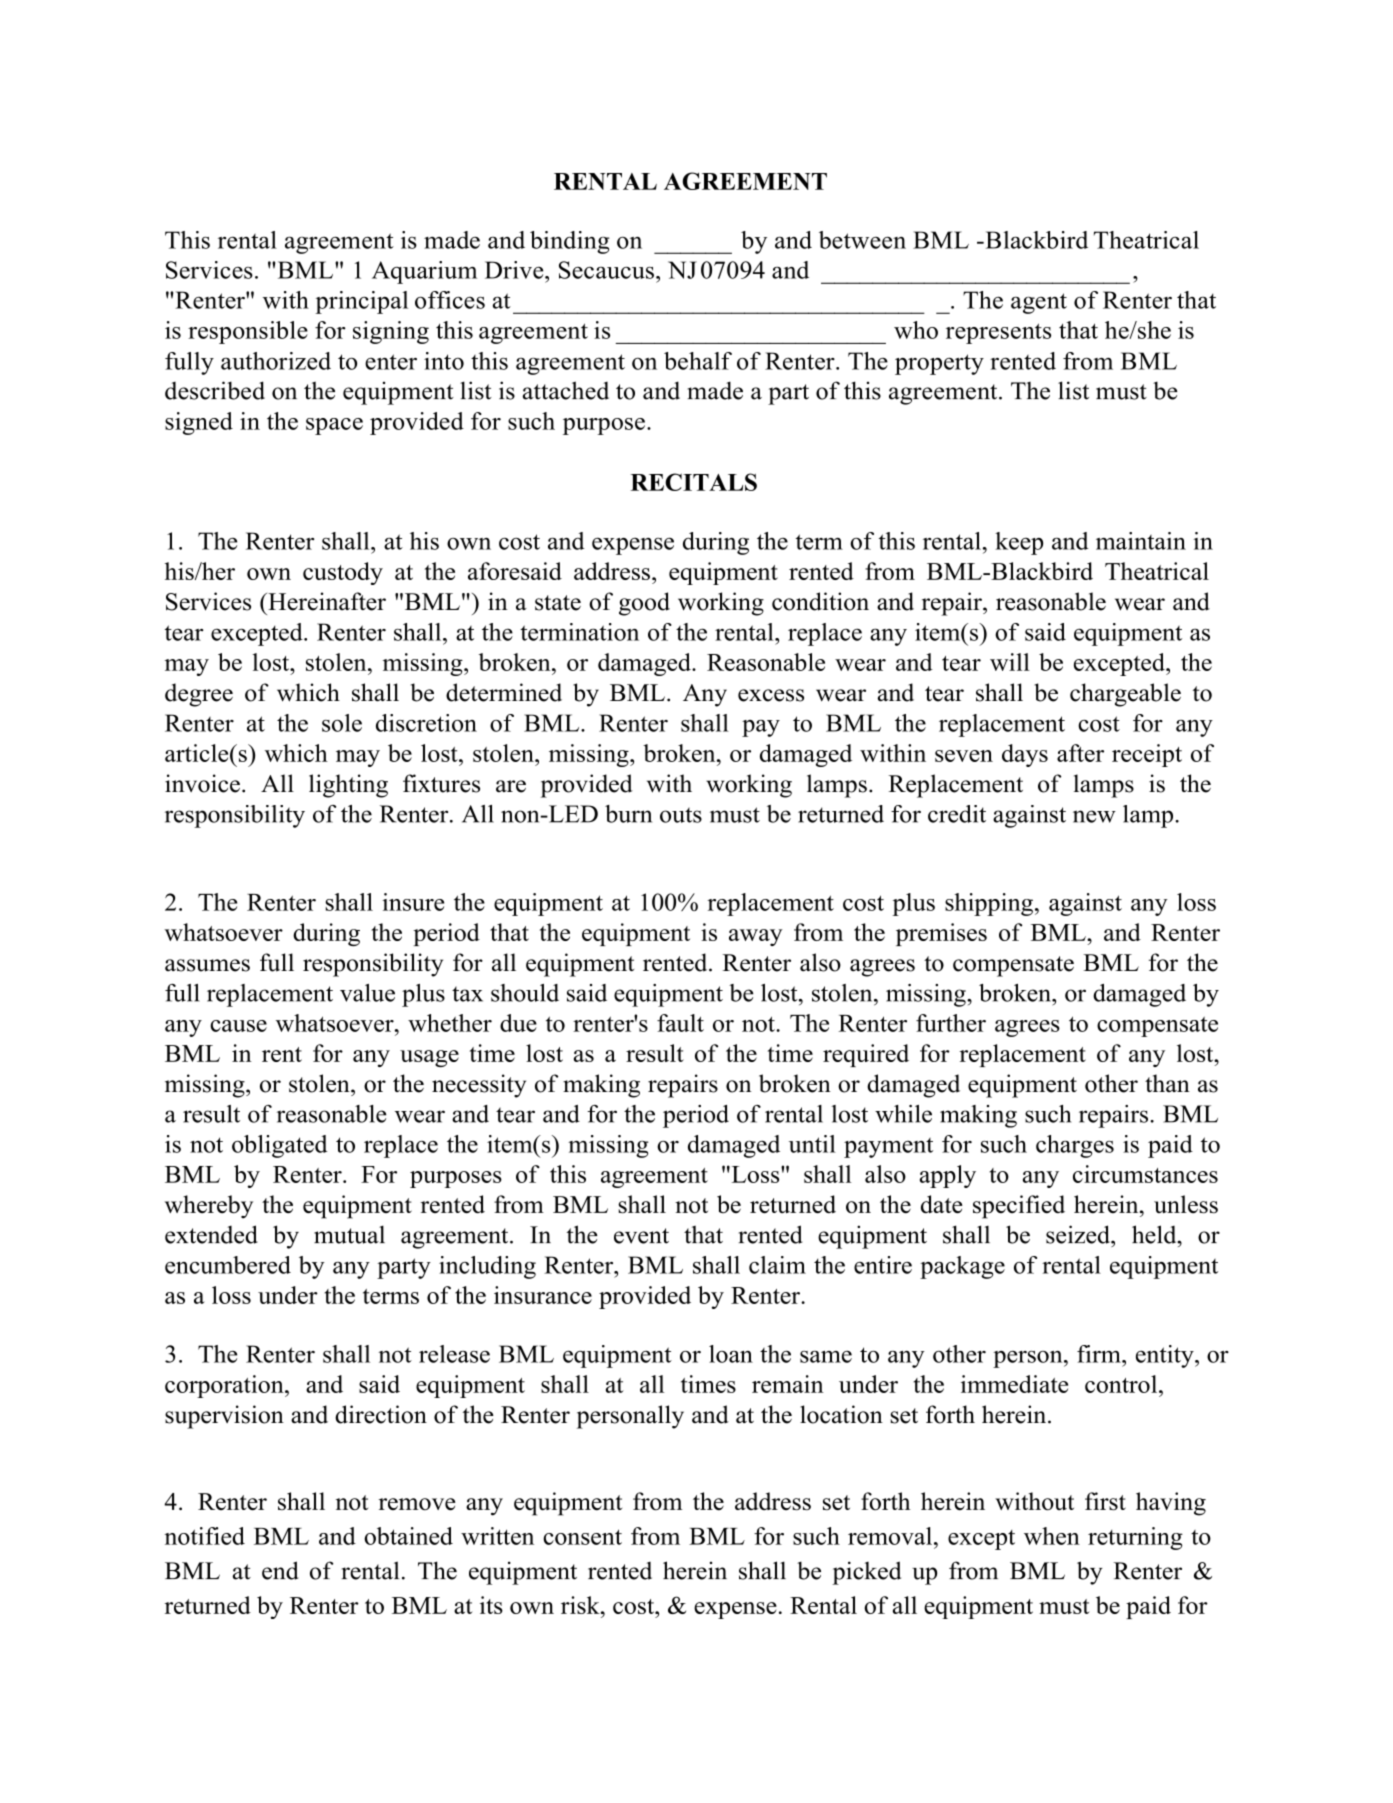 This screenshot has width=1393, height=1803. Describe the element at coordinates (1039, 303) in the screenshot. I see `agent` at that location.
